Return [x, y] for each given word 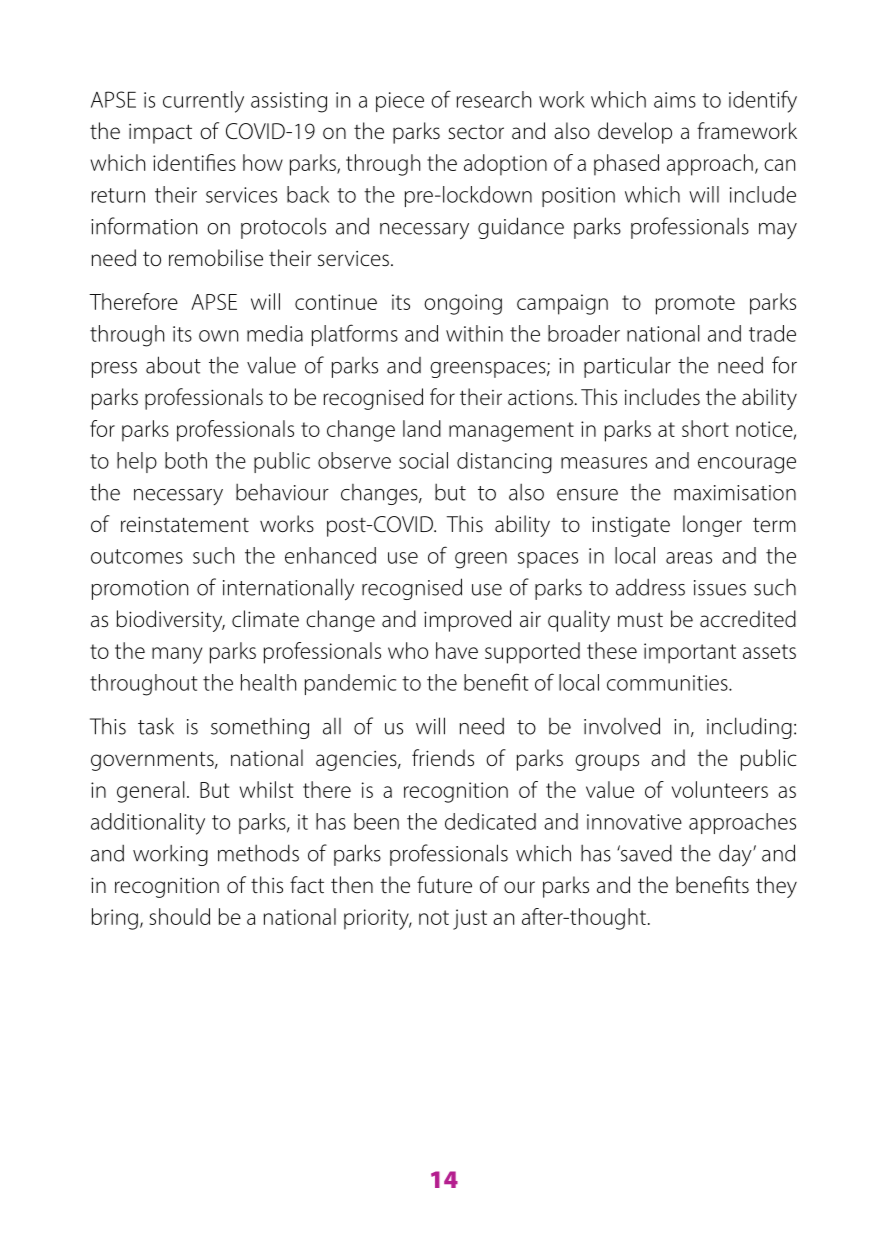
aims [675, 100]
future [444, 885]
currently [203, 102]
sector [476, 132]
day [736, 855]
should [180, 916]
